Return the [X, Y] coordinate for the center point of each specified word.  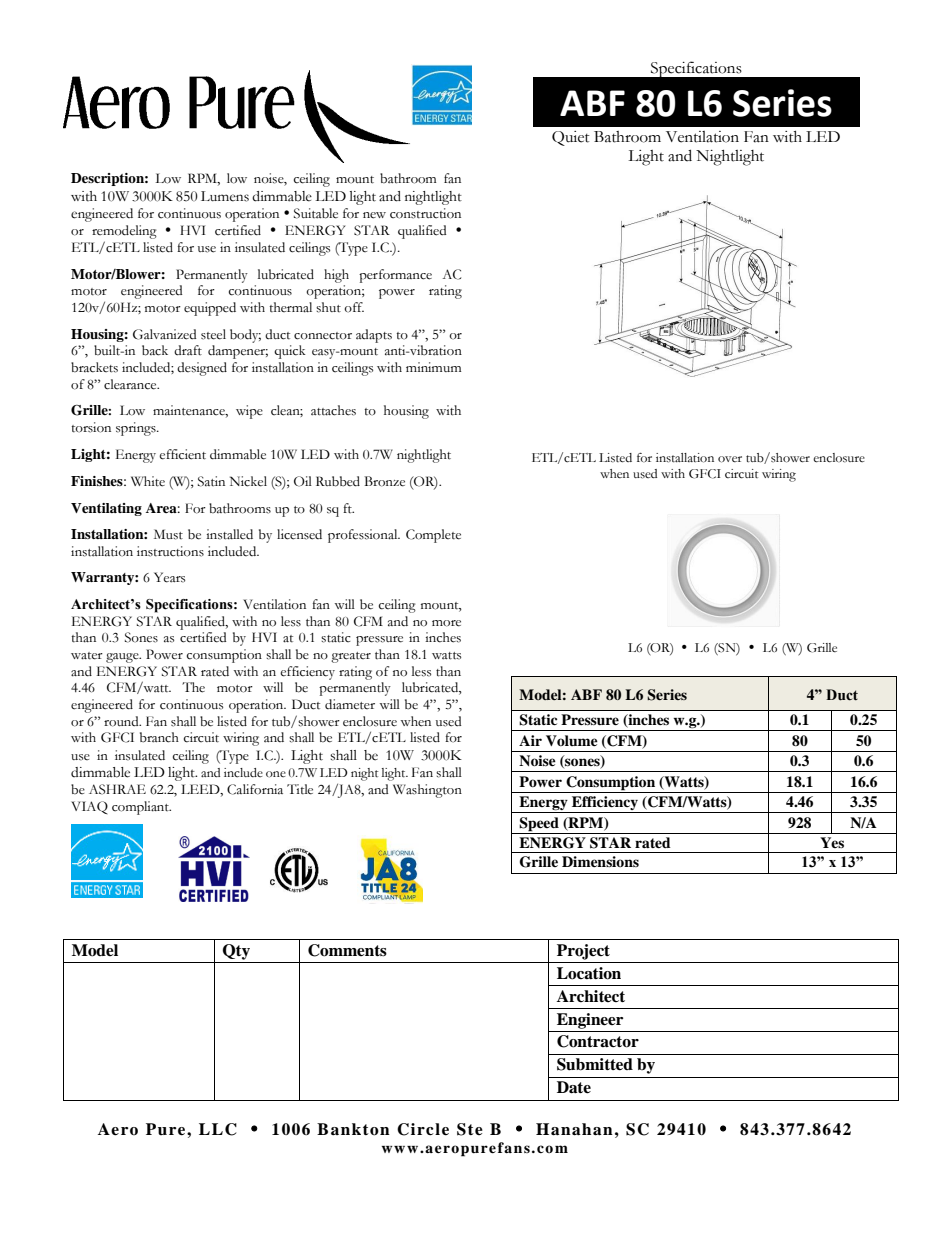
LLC [218, 1129]
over [730, 459]
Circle [423, 1129]
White [148, 481]
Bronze [384, 481]
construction [425, 213]
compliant [141, 808]
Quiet [571, 138]
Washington [427, 791]
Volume [572, 740]
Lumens [225, 196]
